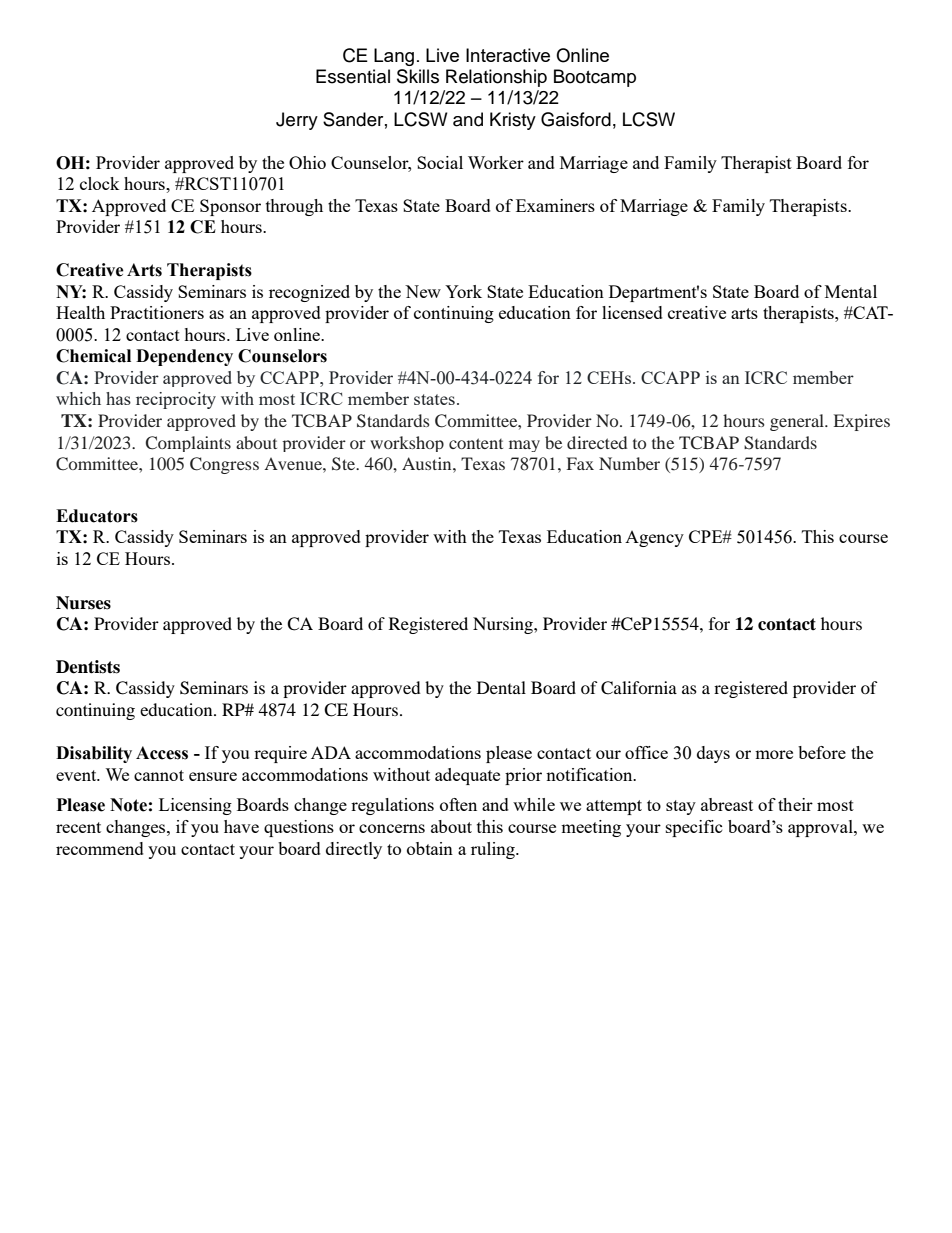 The width and height of the screenshot is (952, 1233). I want to click on often, so click(458, 804).
